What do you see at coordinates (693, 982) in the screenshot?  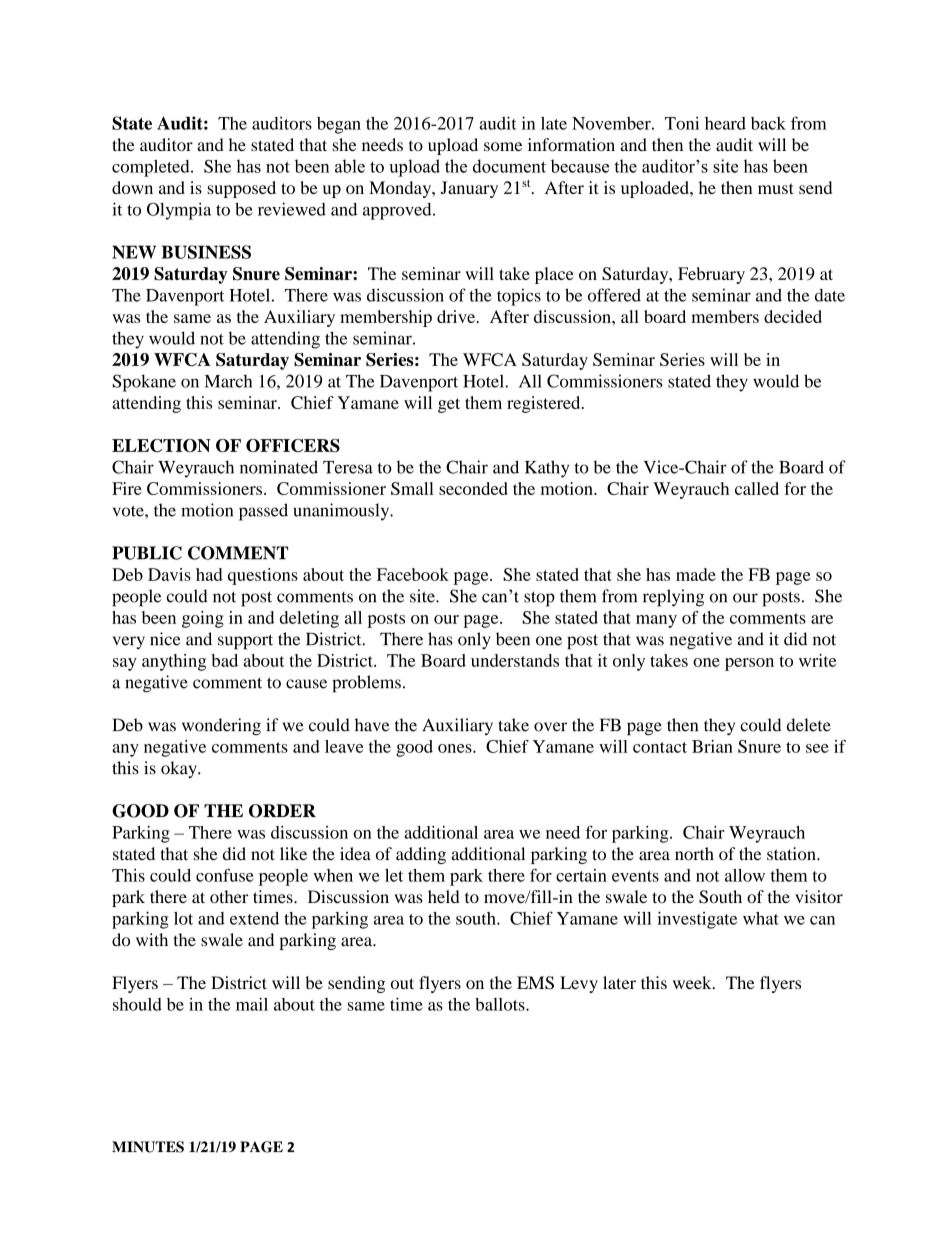 I see `week` at bounding box center [693, 982].
